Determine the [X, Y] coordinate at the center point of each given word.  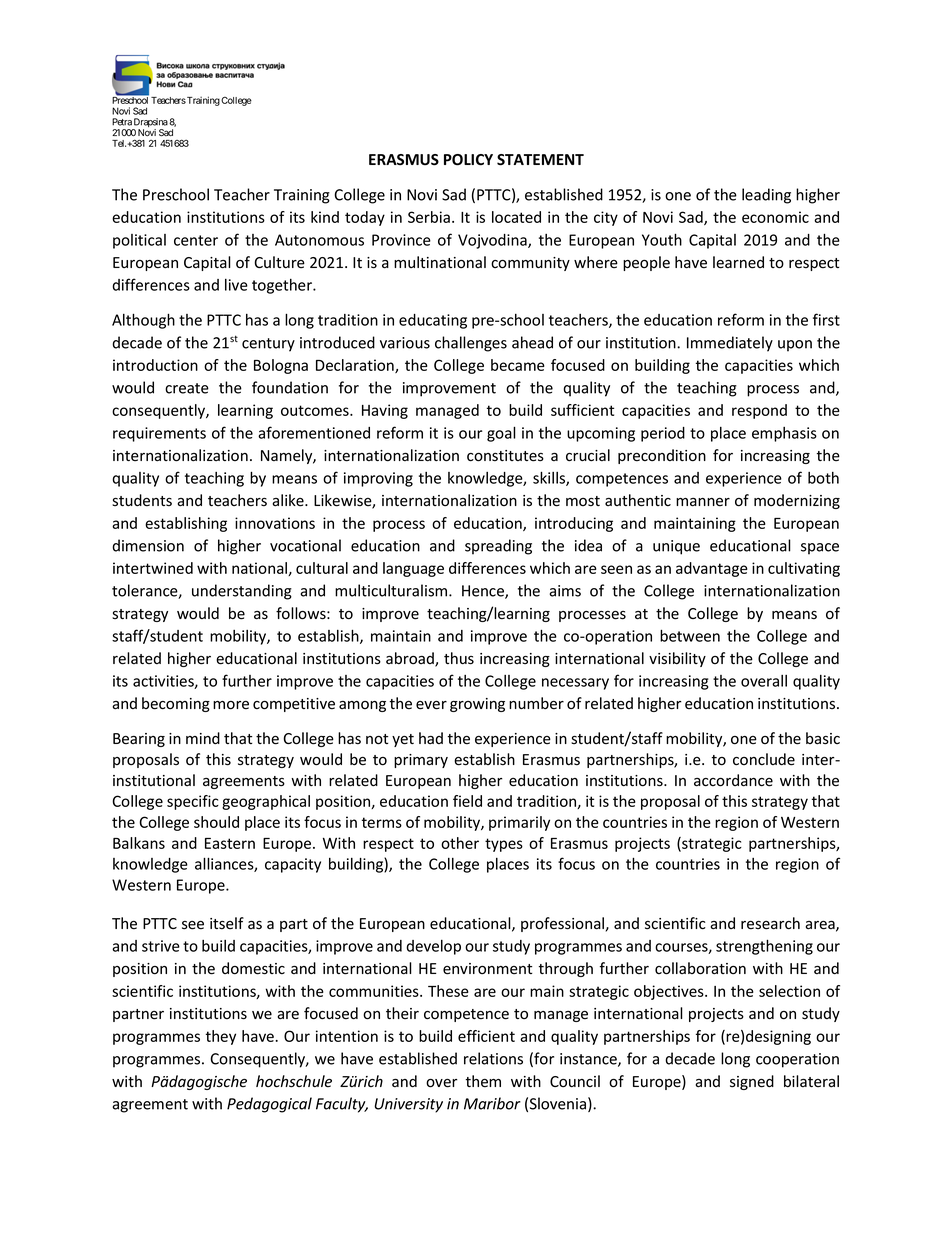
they [221, 1037]
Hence [484, 592]
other [460, 843]
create [187, 388]
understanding [242, 592]
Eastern [230, 843]
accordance [733, 780]
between [690, 635]
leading [766, 196]
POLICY [468, 160]
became [518, 365]
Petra [122, 122]
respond [759, 411]
